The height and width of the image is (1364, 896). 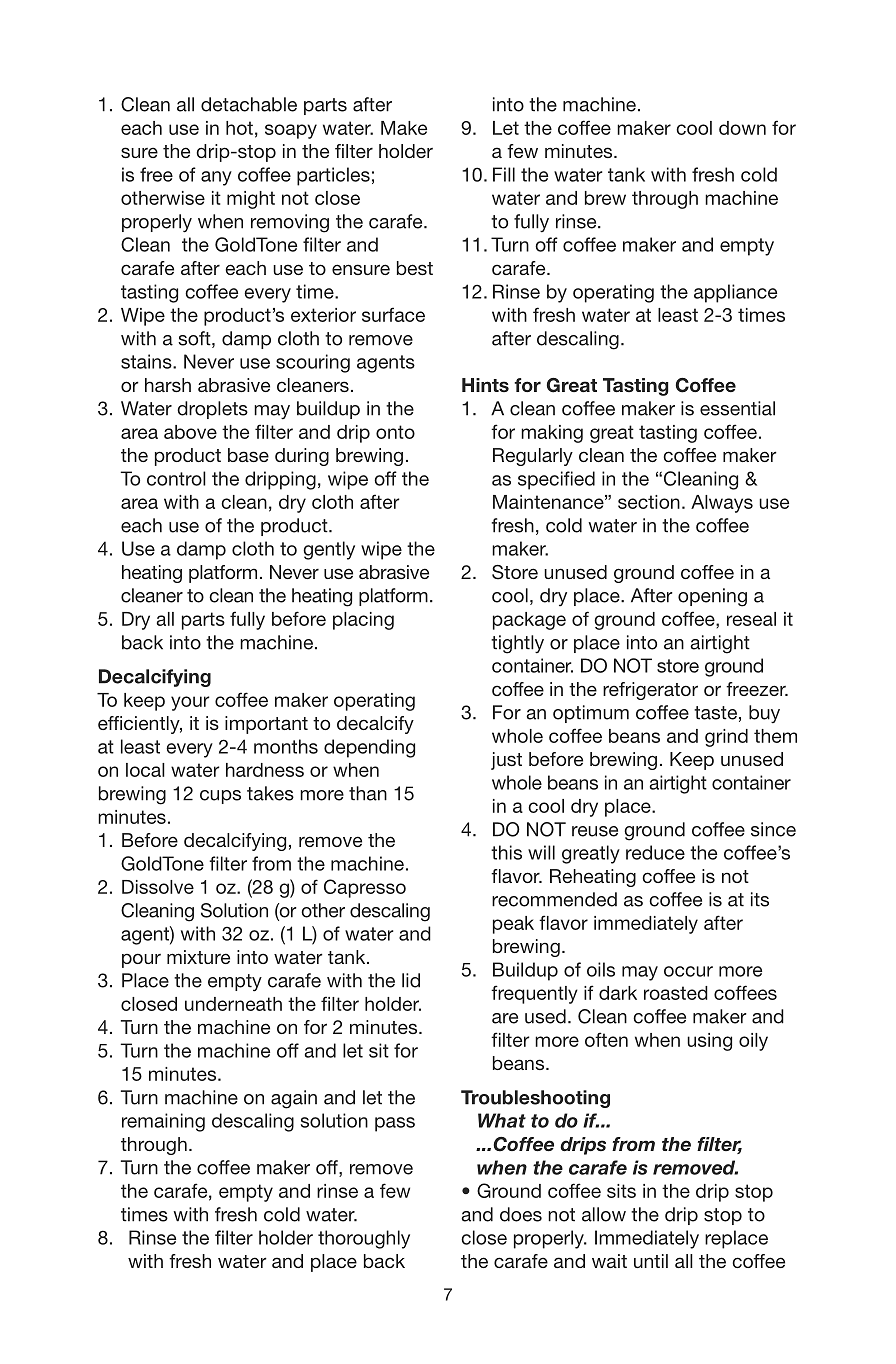 I want to click on remaining, so click(x=163, y=1122).
